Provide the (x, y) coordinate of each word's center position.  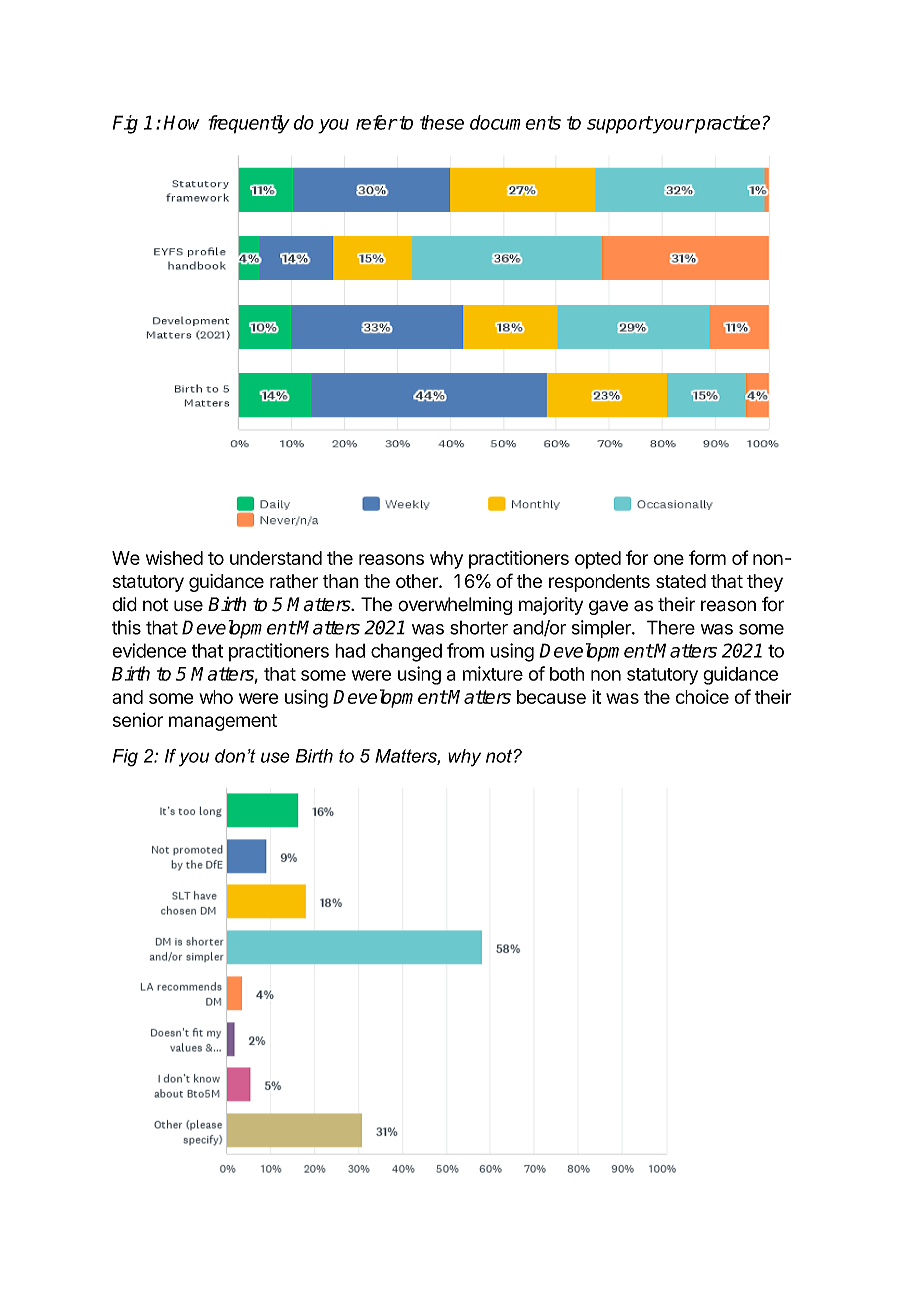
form (707, 557)
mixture (493, 673)
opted (598, 560)
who (216, 697)
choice (702, 696)
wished (174, 558)
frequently (249, 124)
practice (726, 124)
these (442, 122)
